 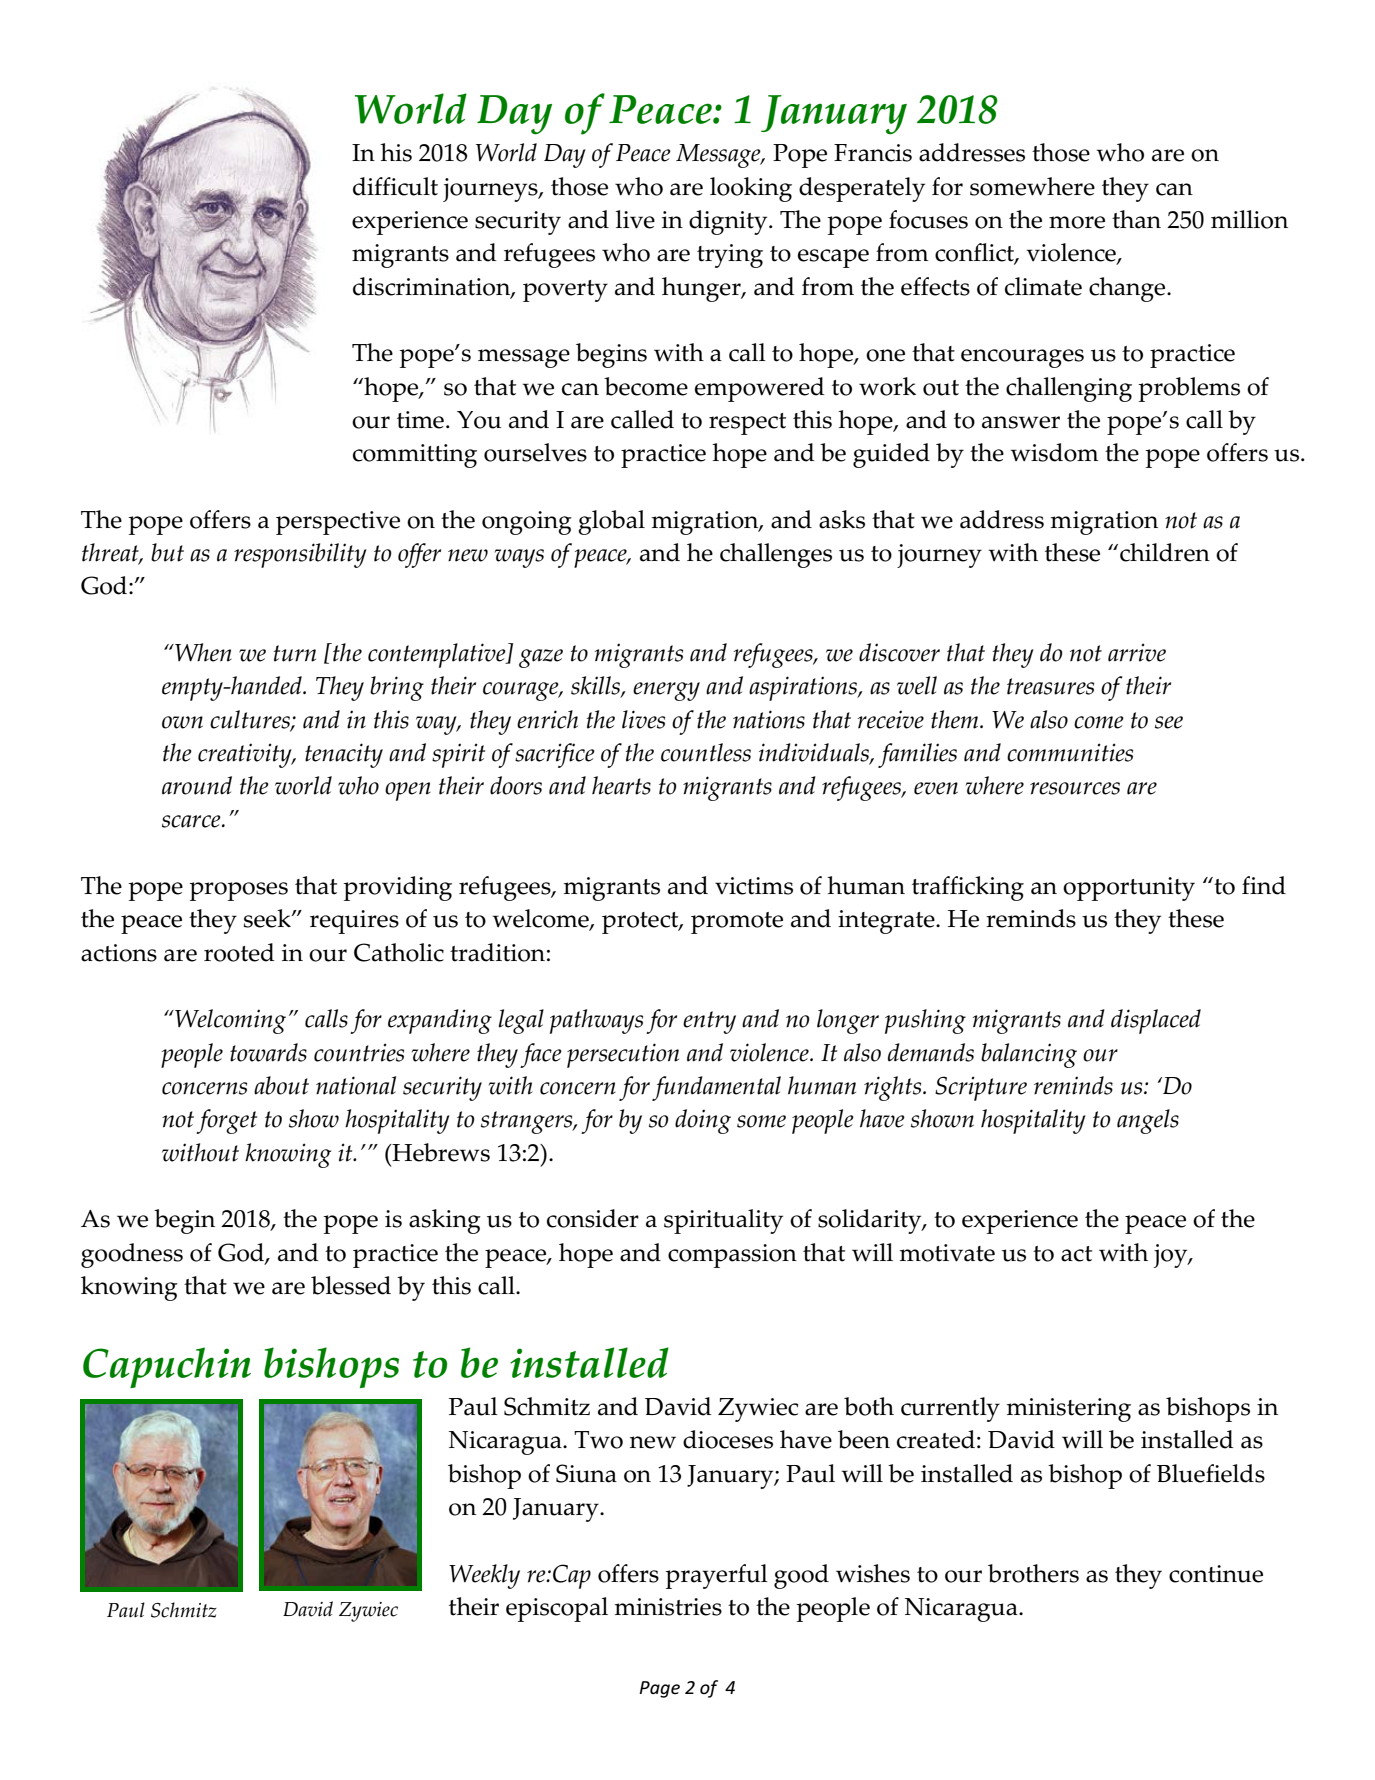 What do you see at coordinates (1136, 219) in the screenshot?
I see `than` at bounding box center [1136, 219].
